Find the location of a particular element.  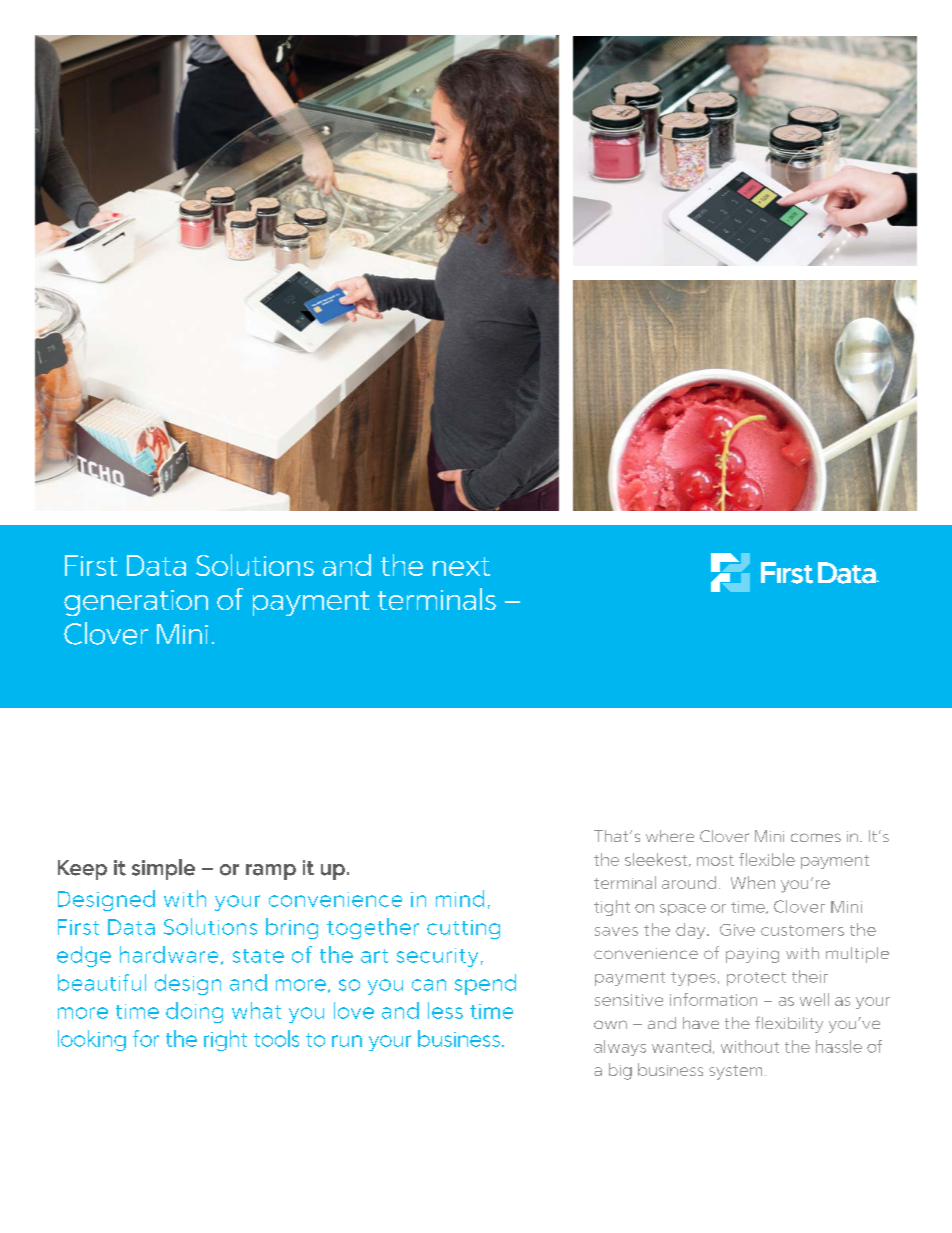

where is located at coordinates (670, 836).
